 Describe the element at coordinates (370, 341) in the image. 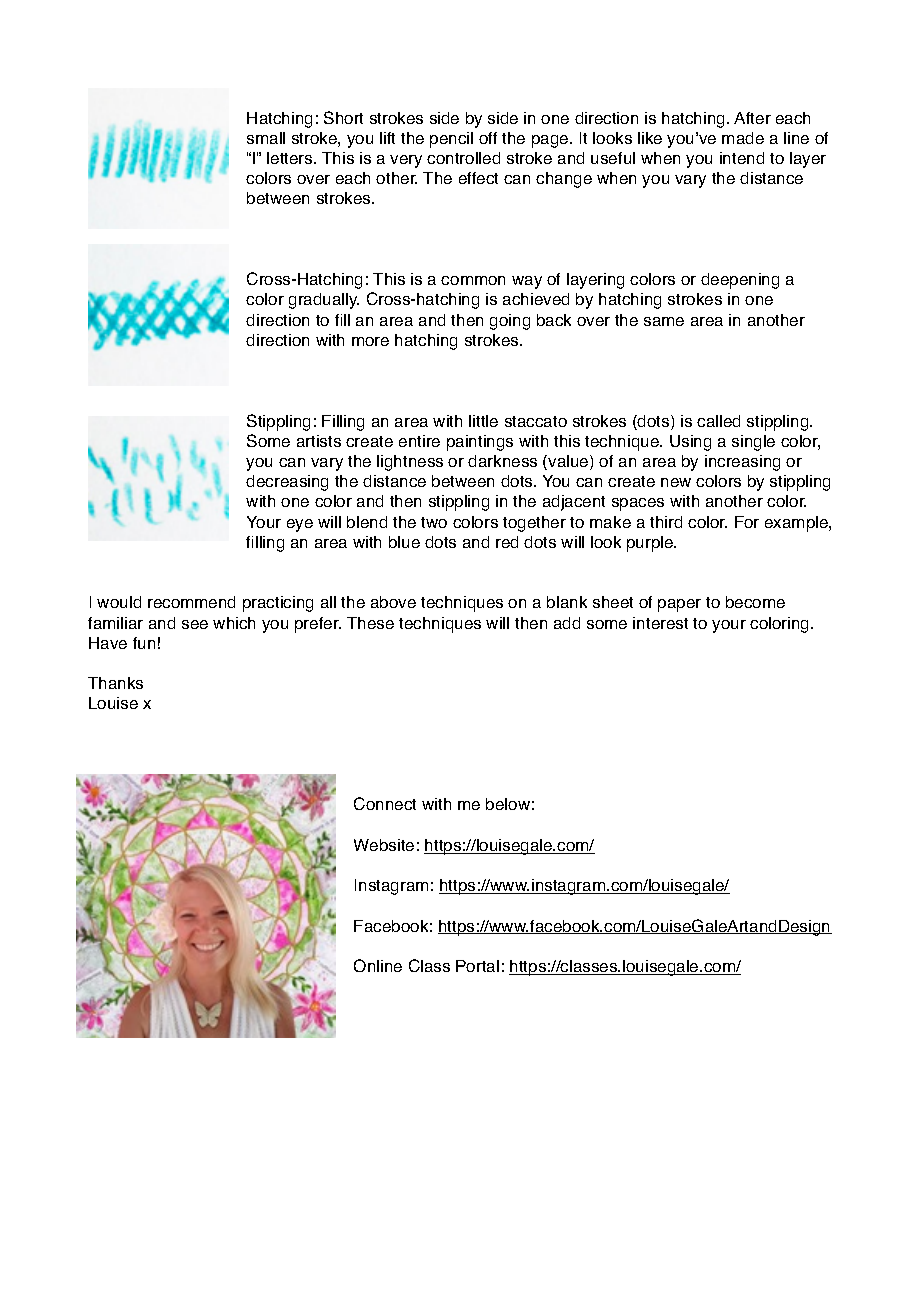

I see `more` at that location.
